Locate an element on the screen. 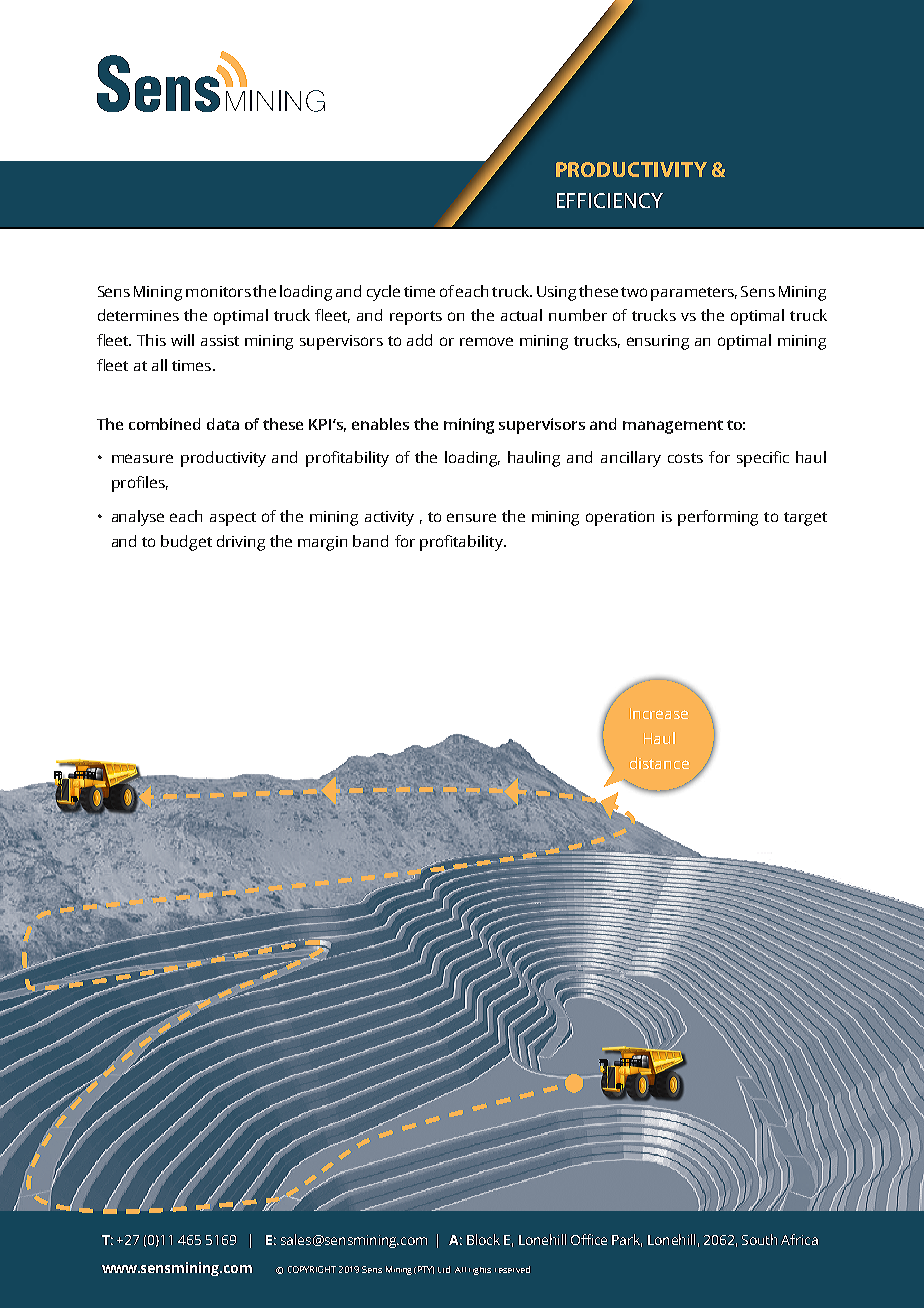 This screenshot has width=924, height=1308. Using is located at coordinates (556, 293).
